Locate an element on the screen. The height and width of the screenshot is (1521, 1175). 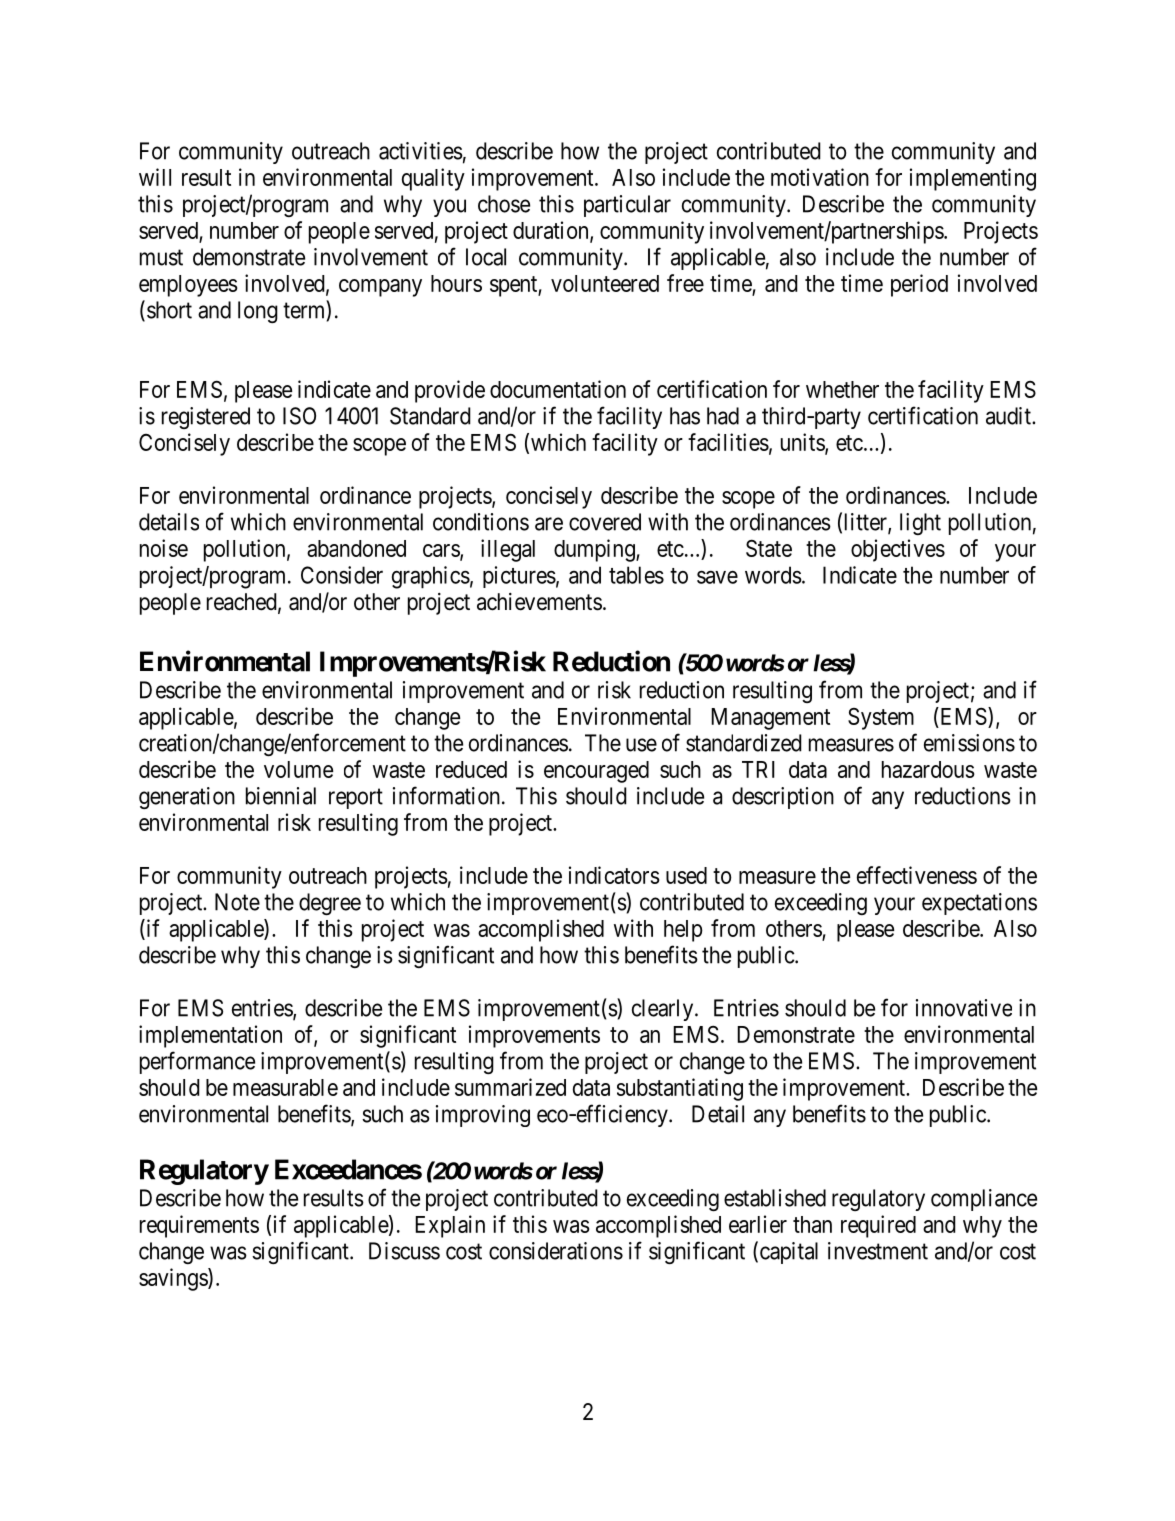
covered is located at coordinates (605, 522).
